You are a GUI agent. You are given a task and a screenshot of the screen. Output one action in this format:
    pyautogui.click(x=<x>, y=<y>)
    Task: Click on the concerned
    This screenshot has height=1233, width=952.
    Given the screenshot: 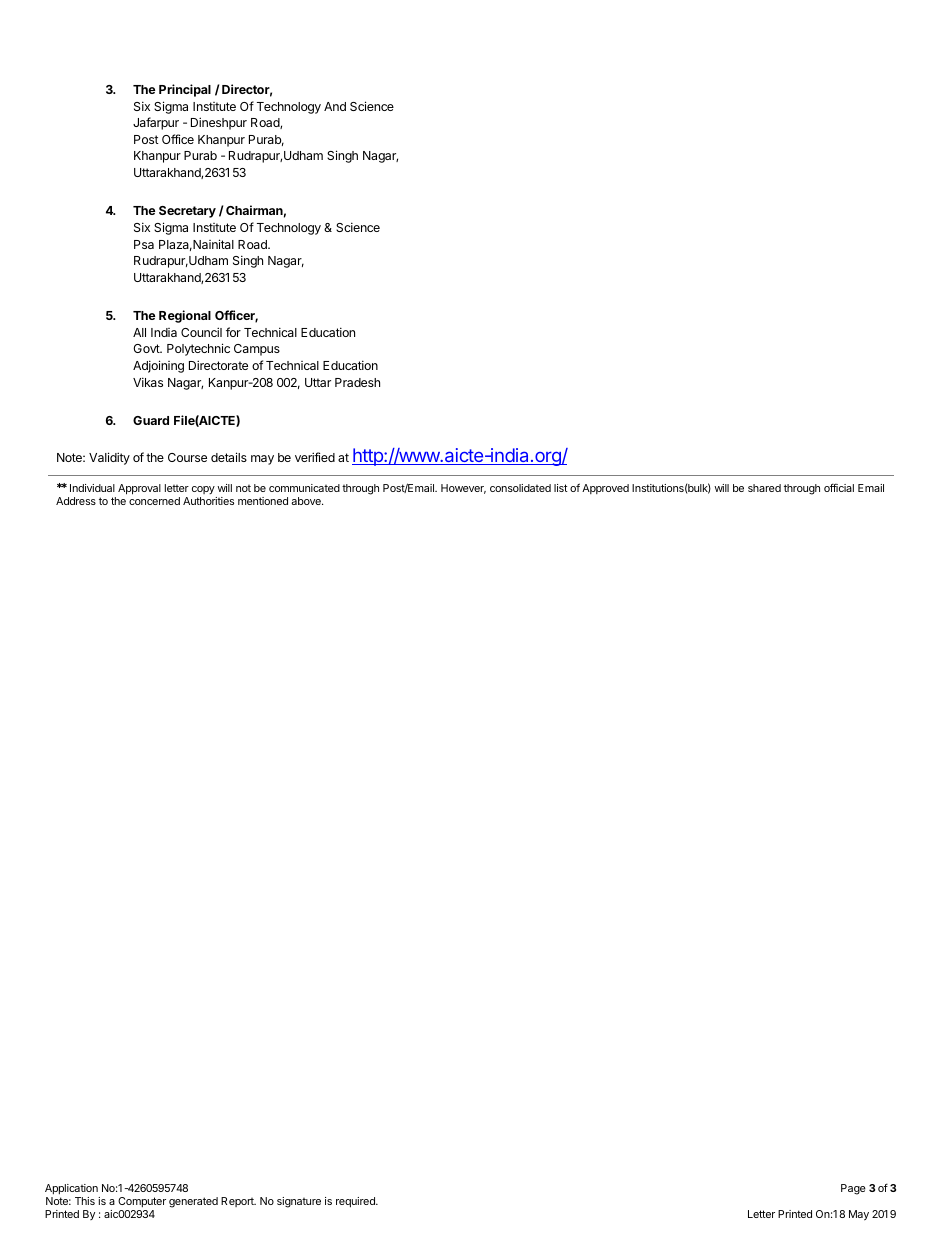 What is the action you would take?
    pyautogui.click(x=154, y=501)
